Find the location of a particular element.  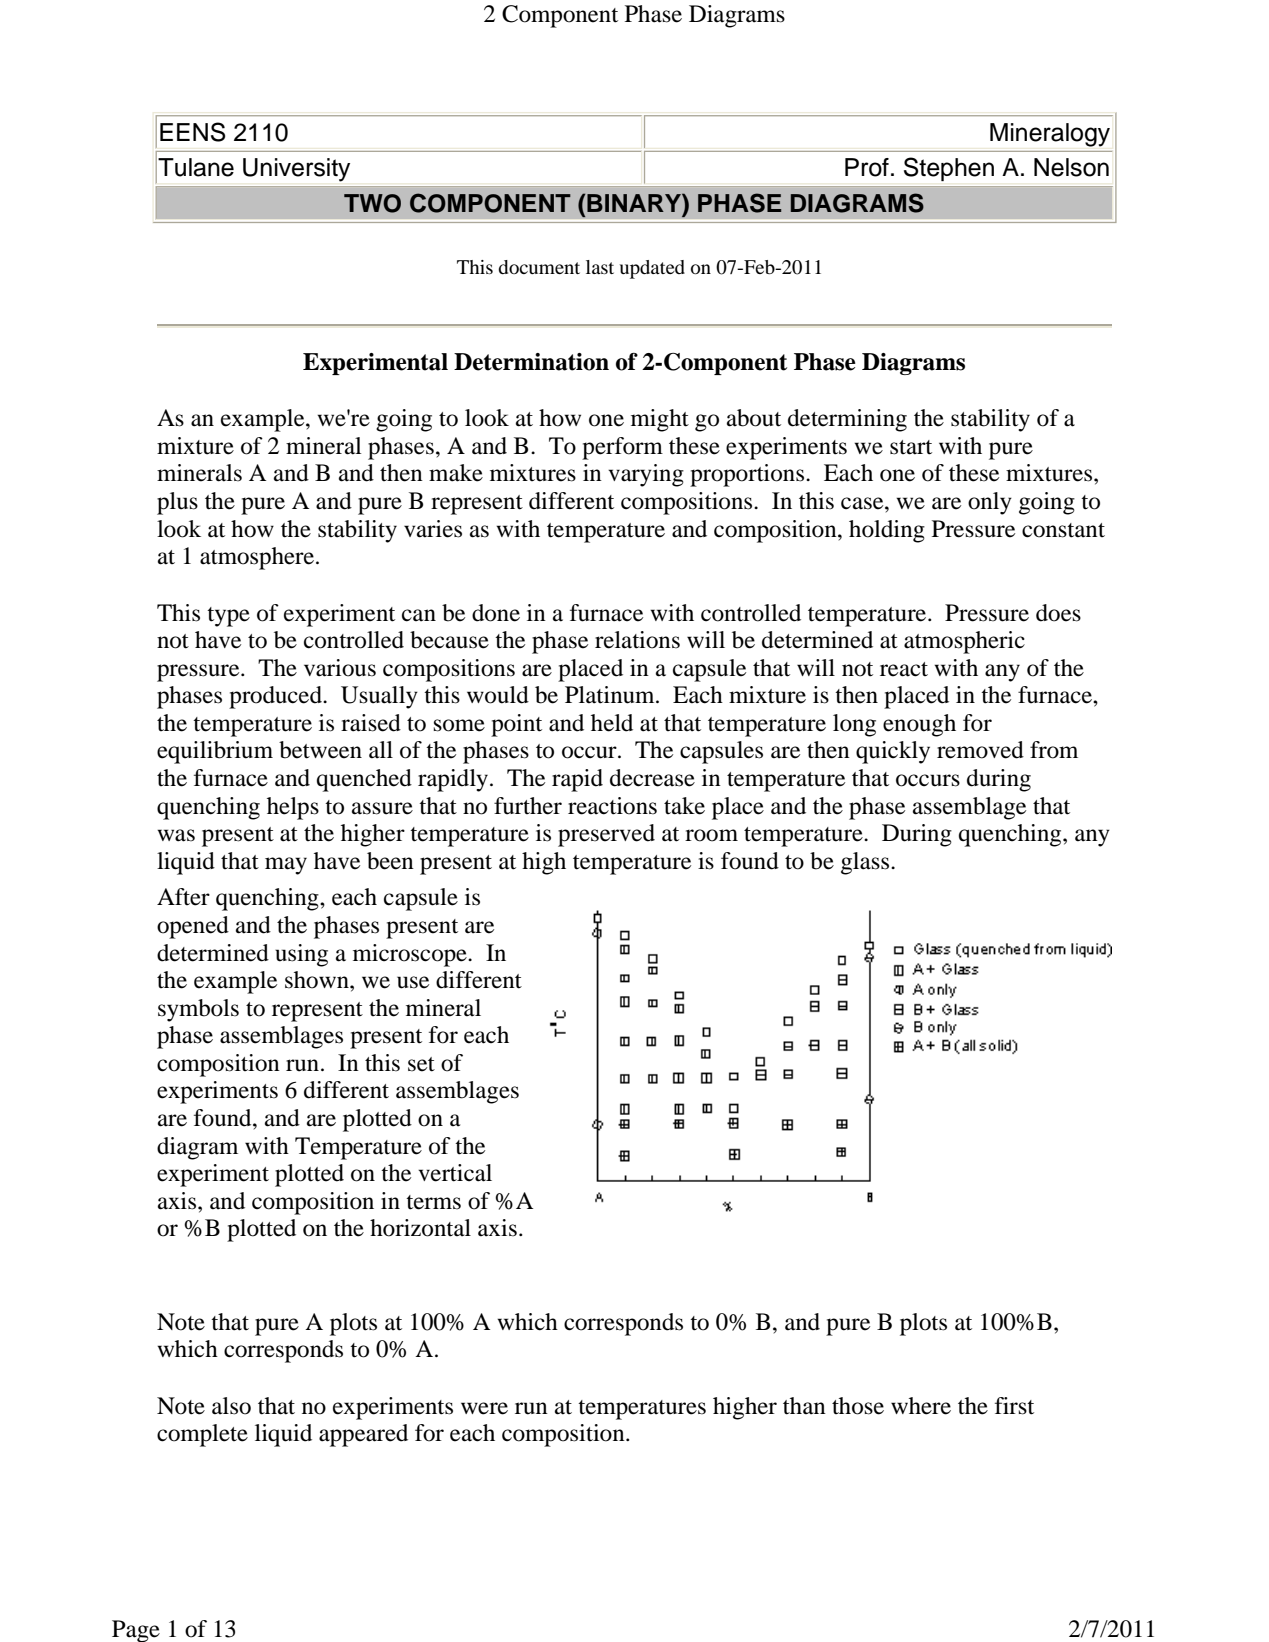

were is located at coordinates (484, 1408).
